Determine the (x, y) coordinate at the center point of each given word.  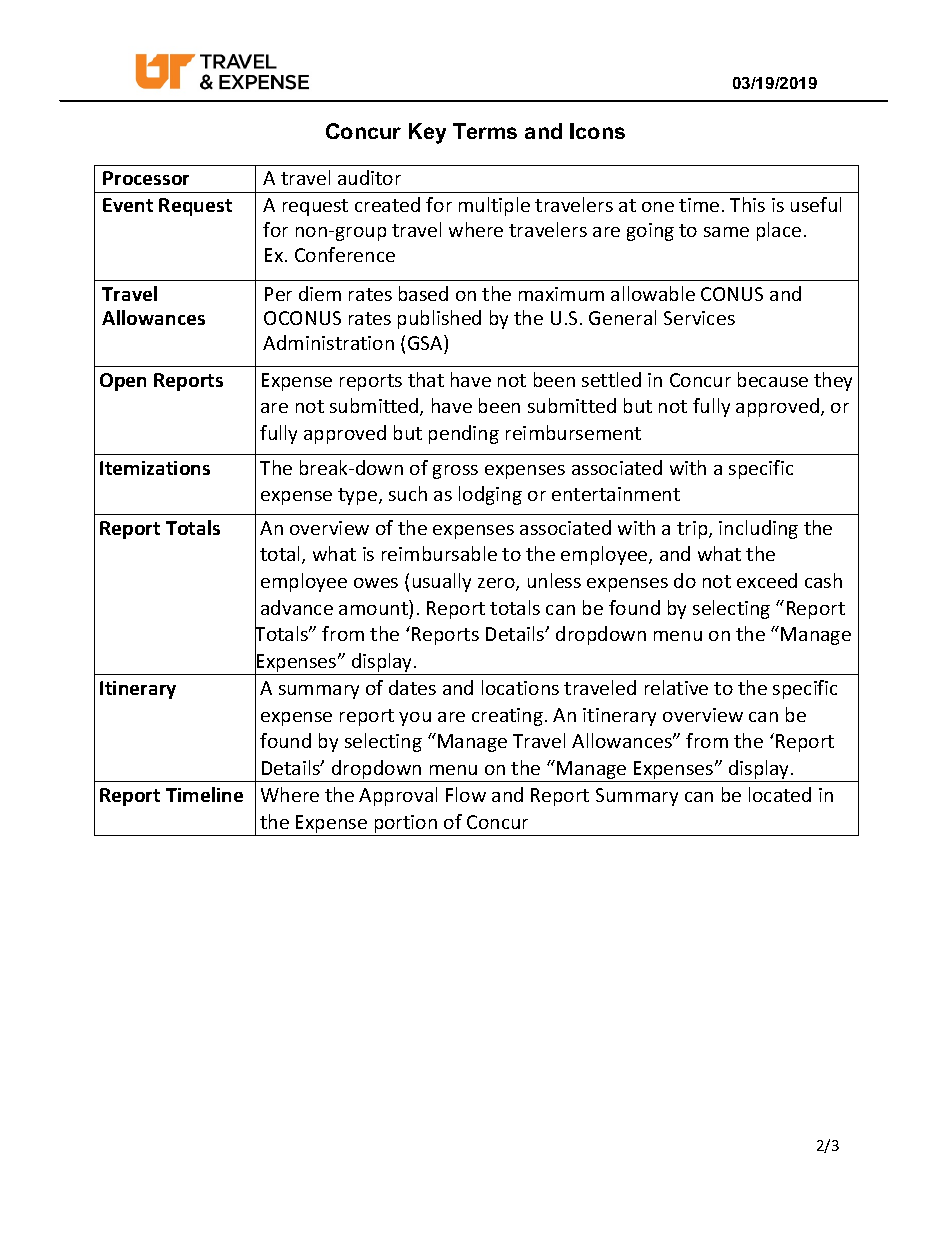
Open (123, 382)
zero (497, 584)
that (426, 379)
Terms (485, 131)
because (773, 379)
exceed (767, 580)
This (747, 204)
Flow (466, 794)
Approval (398, 796)
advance (297, 607)
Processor (146, 178)
